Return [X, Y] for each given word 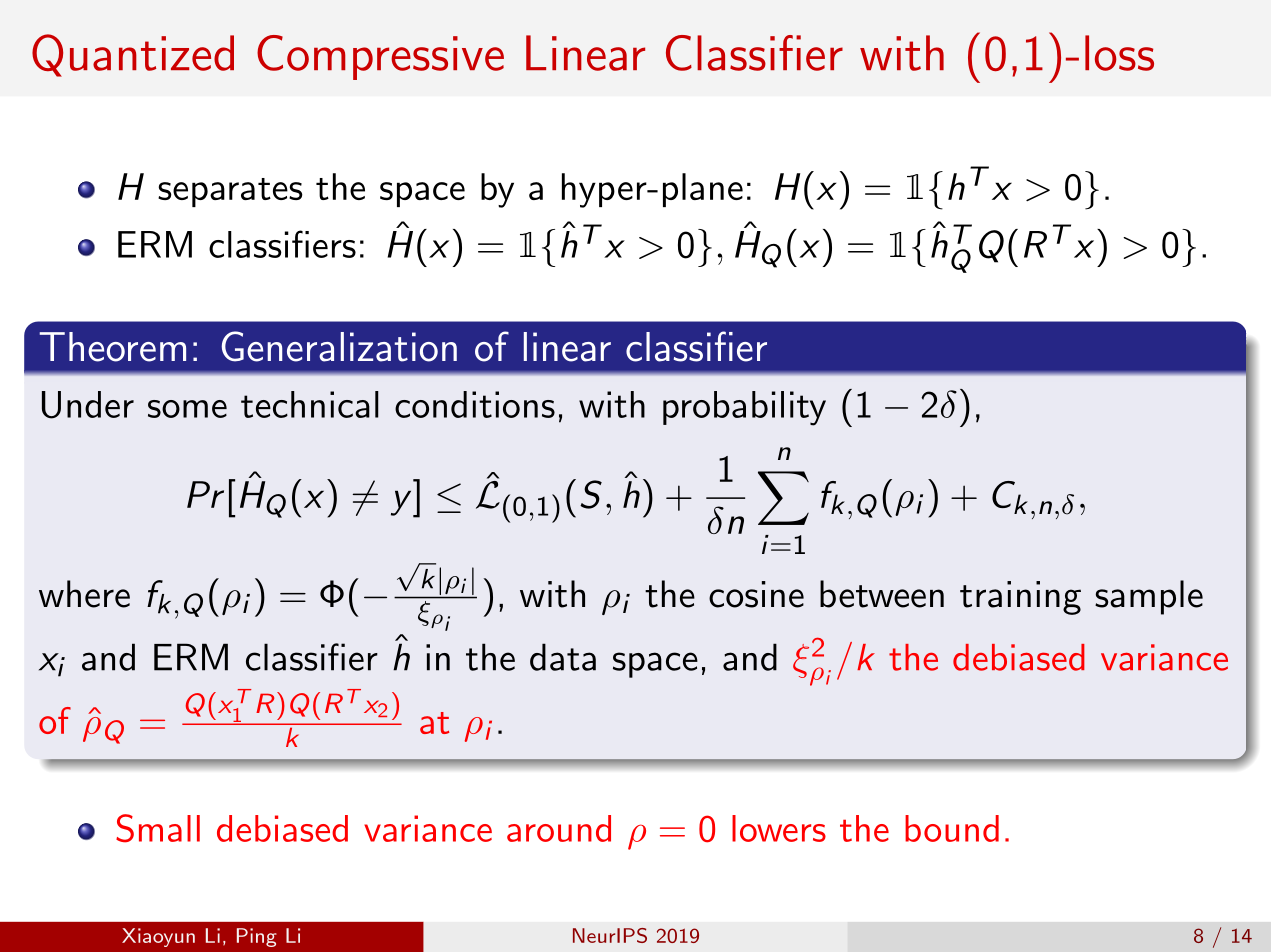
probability [744, 408]
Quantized [133, 55]
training [1020, 598]
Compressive [380, 57]
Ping [257, 937]
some [187, 409]
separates [230, 192]
